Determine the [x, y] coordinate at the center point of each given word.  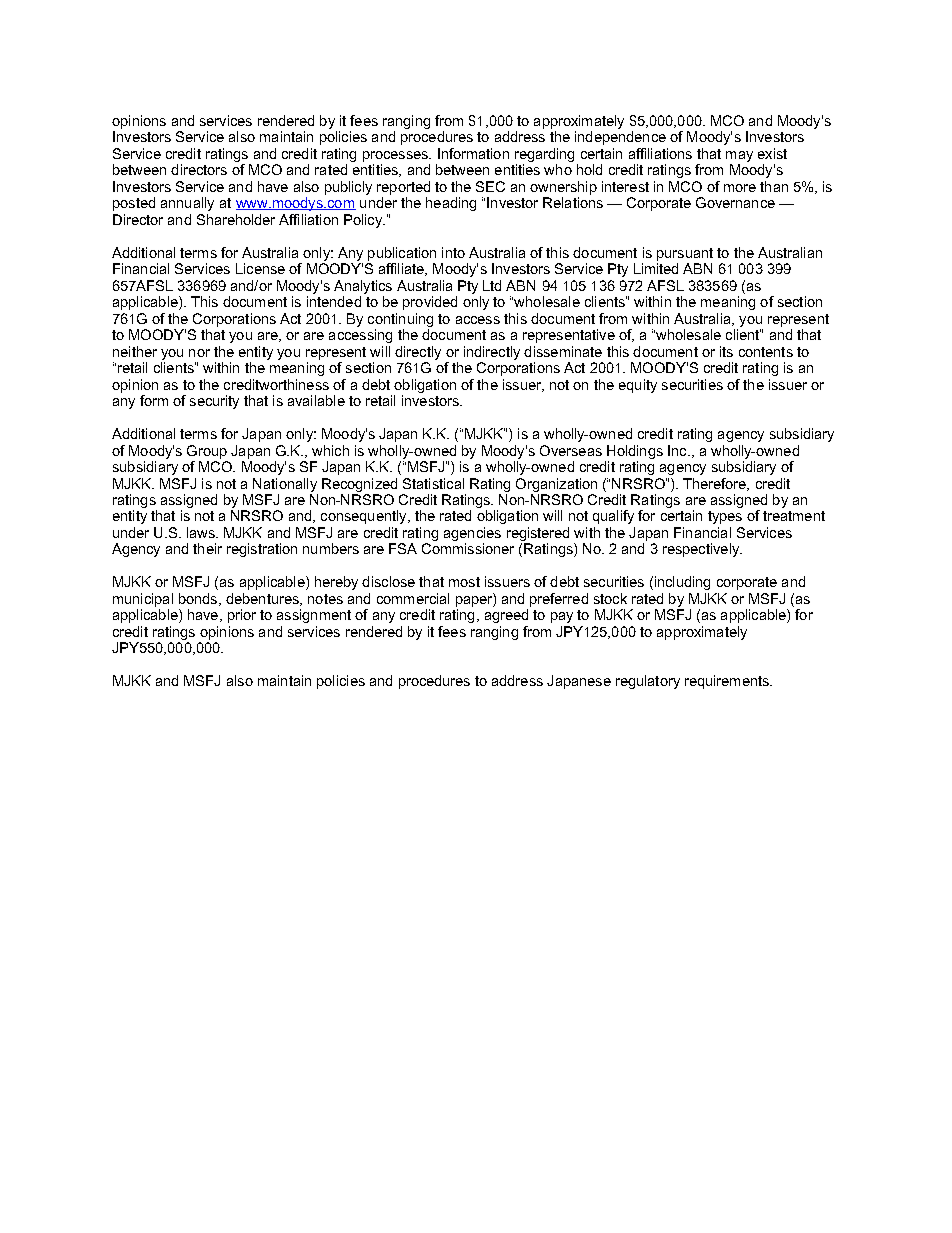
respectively [702, 550]
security [214, 402]
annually [187, 204]
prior [242, 616]
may [739, 156]
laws [202, 532]
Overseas [571, 450]
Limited [656, 268]
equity [638, 386]
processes [396, 156]
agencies [472, 535]
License [260, 268]
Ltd [492, 285]
